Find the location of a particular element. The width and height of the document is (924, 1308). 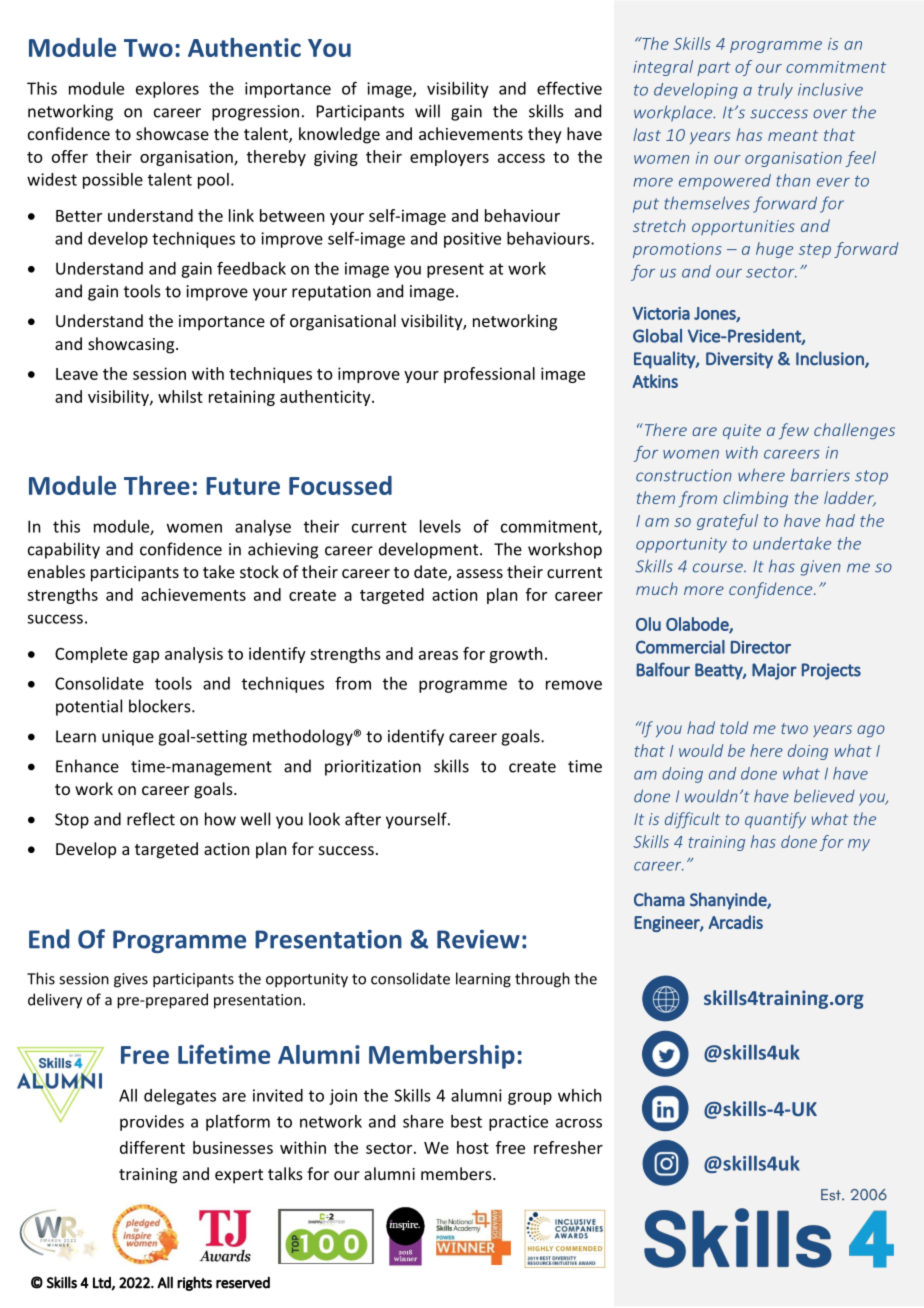

gap is located at coordinates (146, 657).
